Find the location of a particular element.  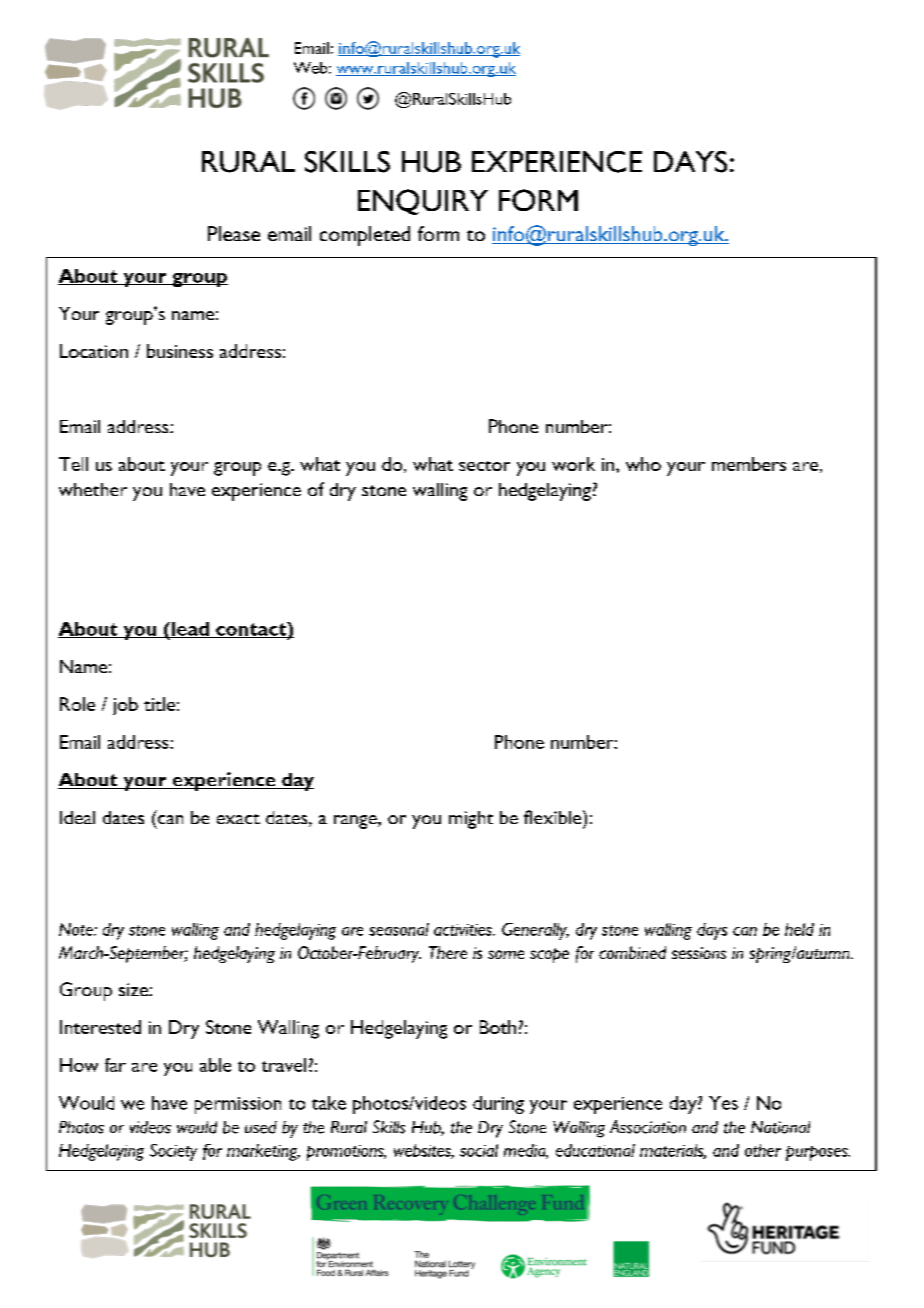

flexible is located at coordinates (554, 817).
